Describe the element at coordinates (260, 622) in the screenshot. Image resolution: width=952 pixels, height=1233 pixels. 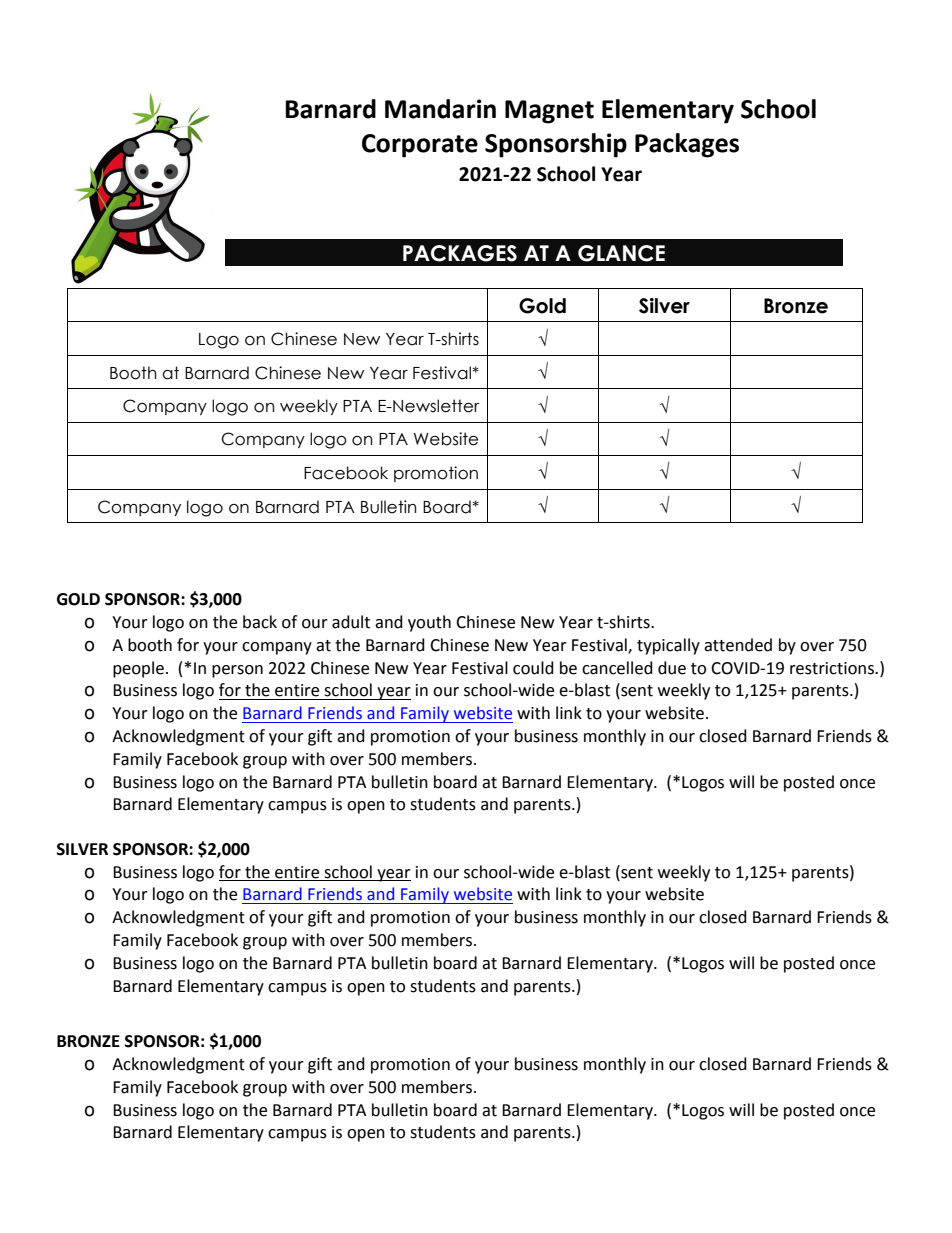
I see `back` at that location.
